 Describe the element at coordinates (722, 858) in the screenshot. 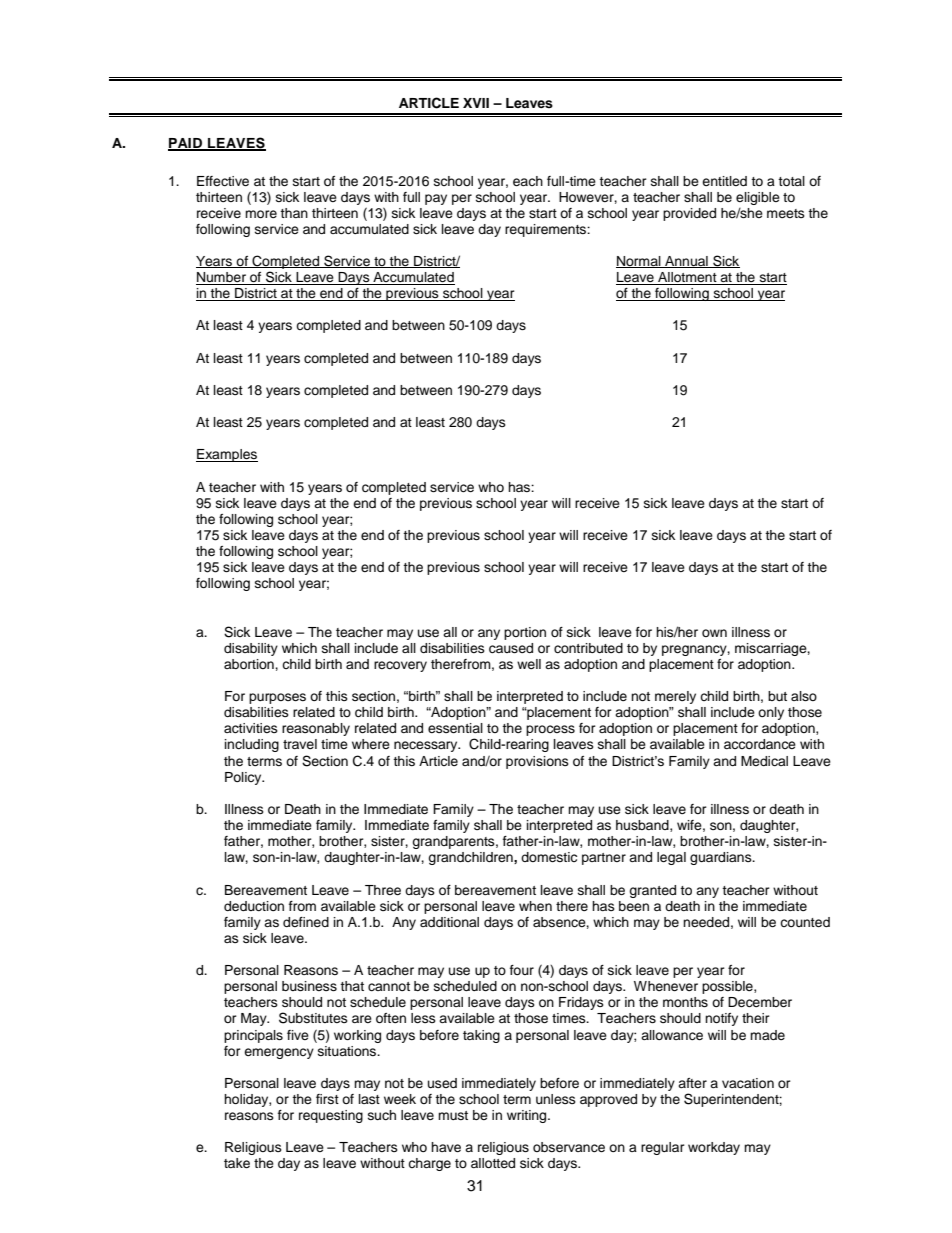

I see `guardians` at that location.
